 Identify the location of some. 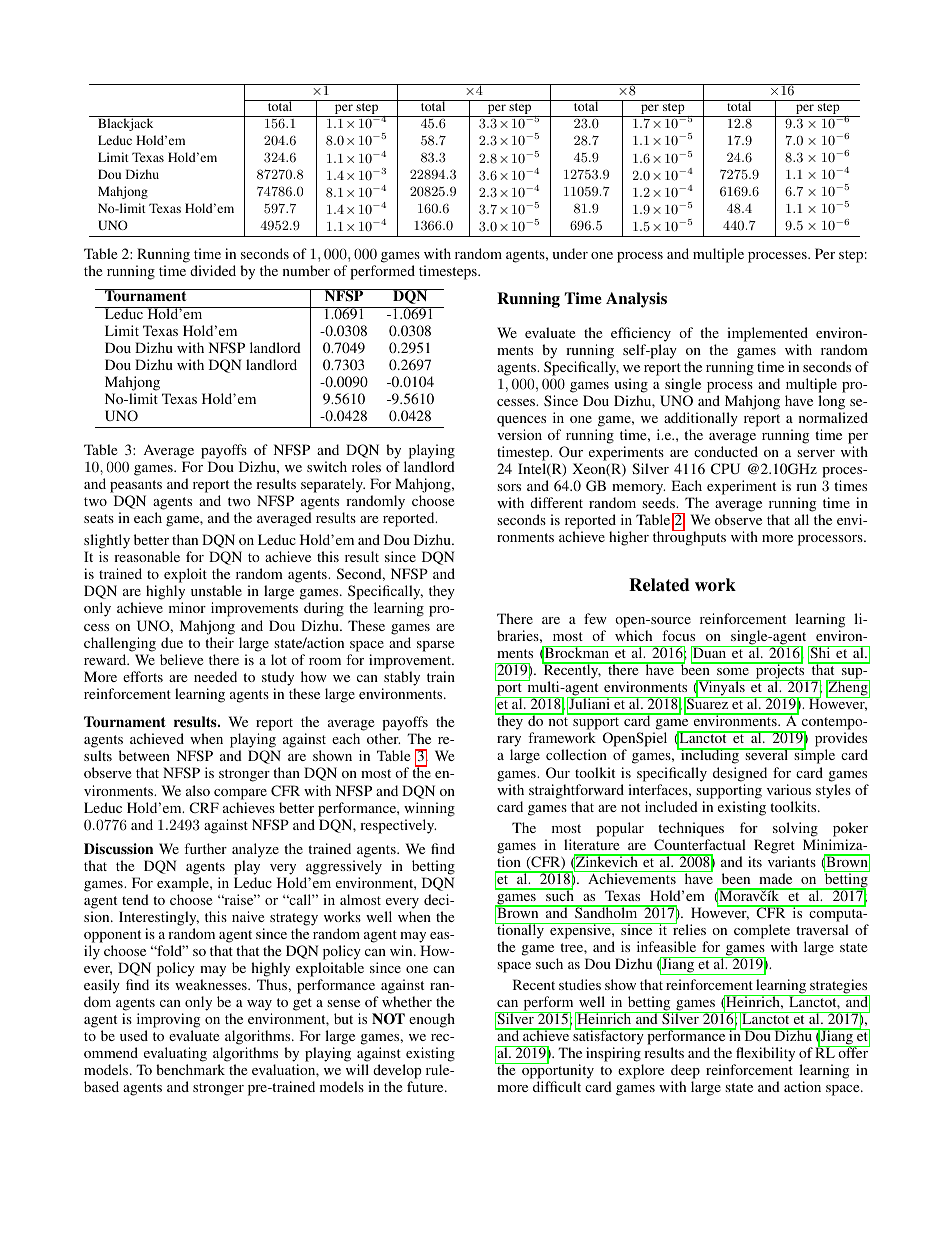
(733, 671).
